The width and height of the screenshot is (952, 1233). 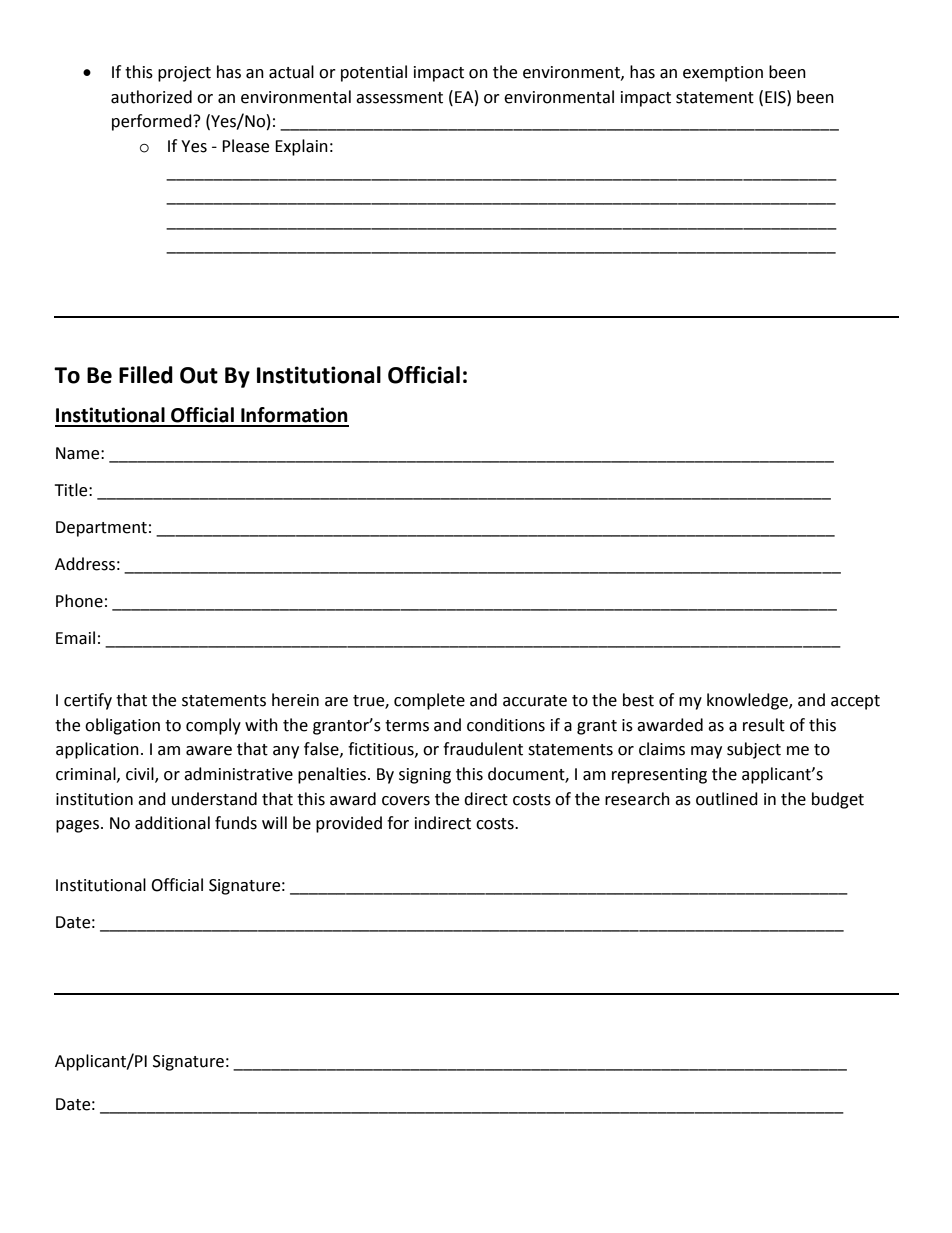 What do you see at coordinates (146, 375) in the screenshot?
I see `Filled` at bounding box center [146, 375].
